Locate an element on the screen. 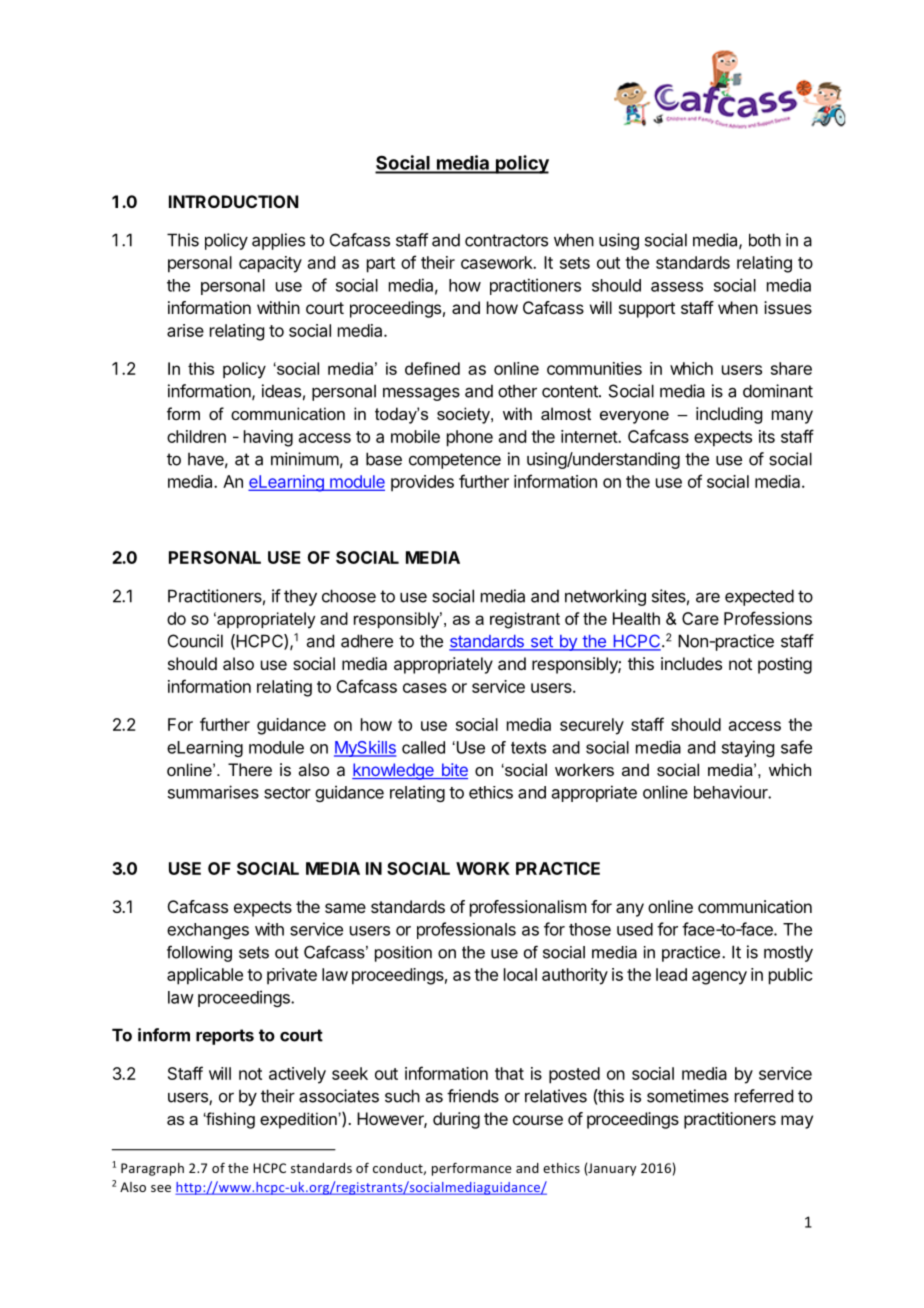  contractors is located at coordinates (506, 240).
